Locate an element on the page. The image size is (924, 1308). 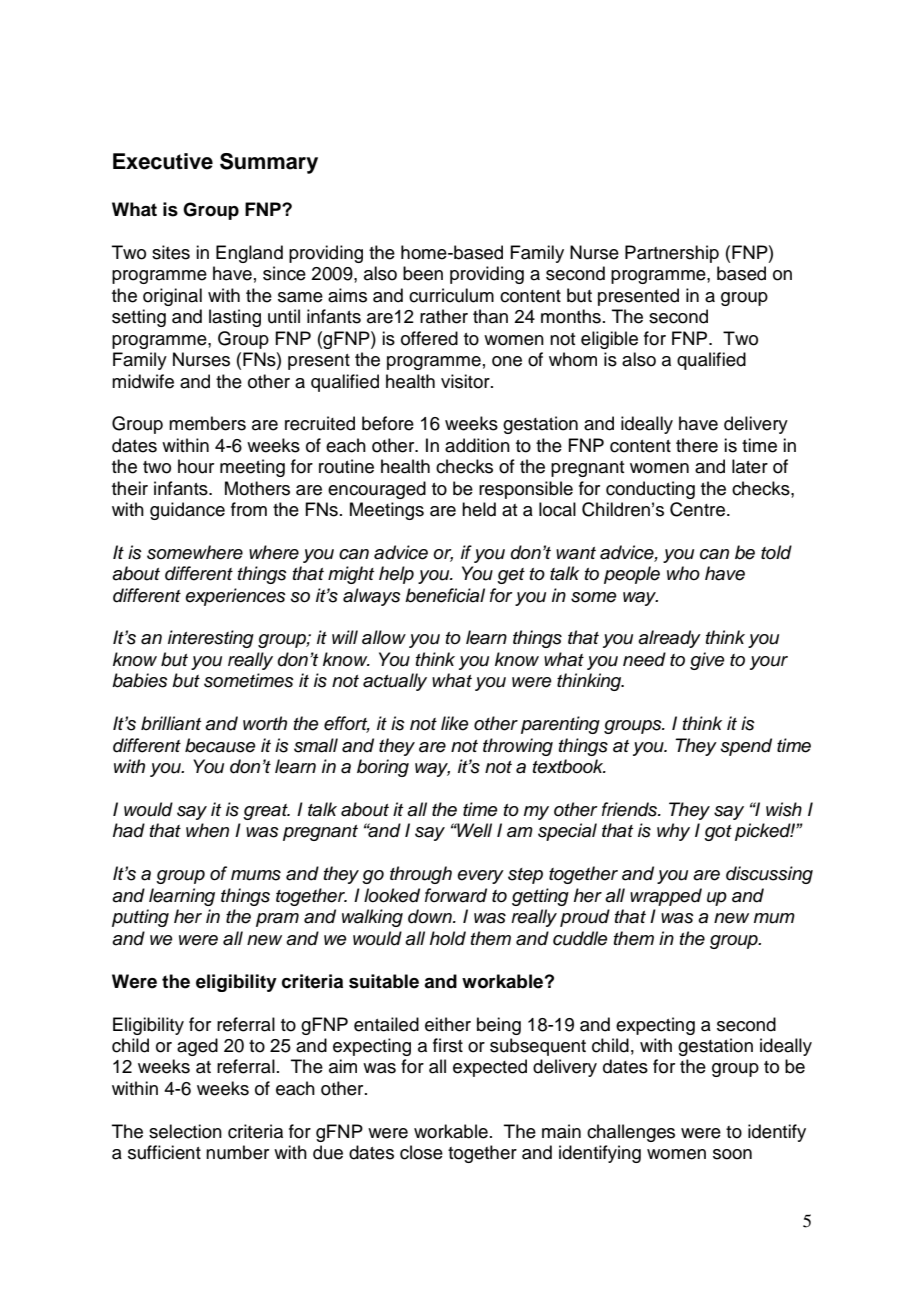
got is located at coordinates (718, 833).
